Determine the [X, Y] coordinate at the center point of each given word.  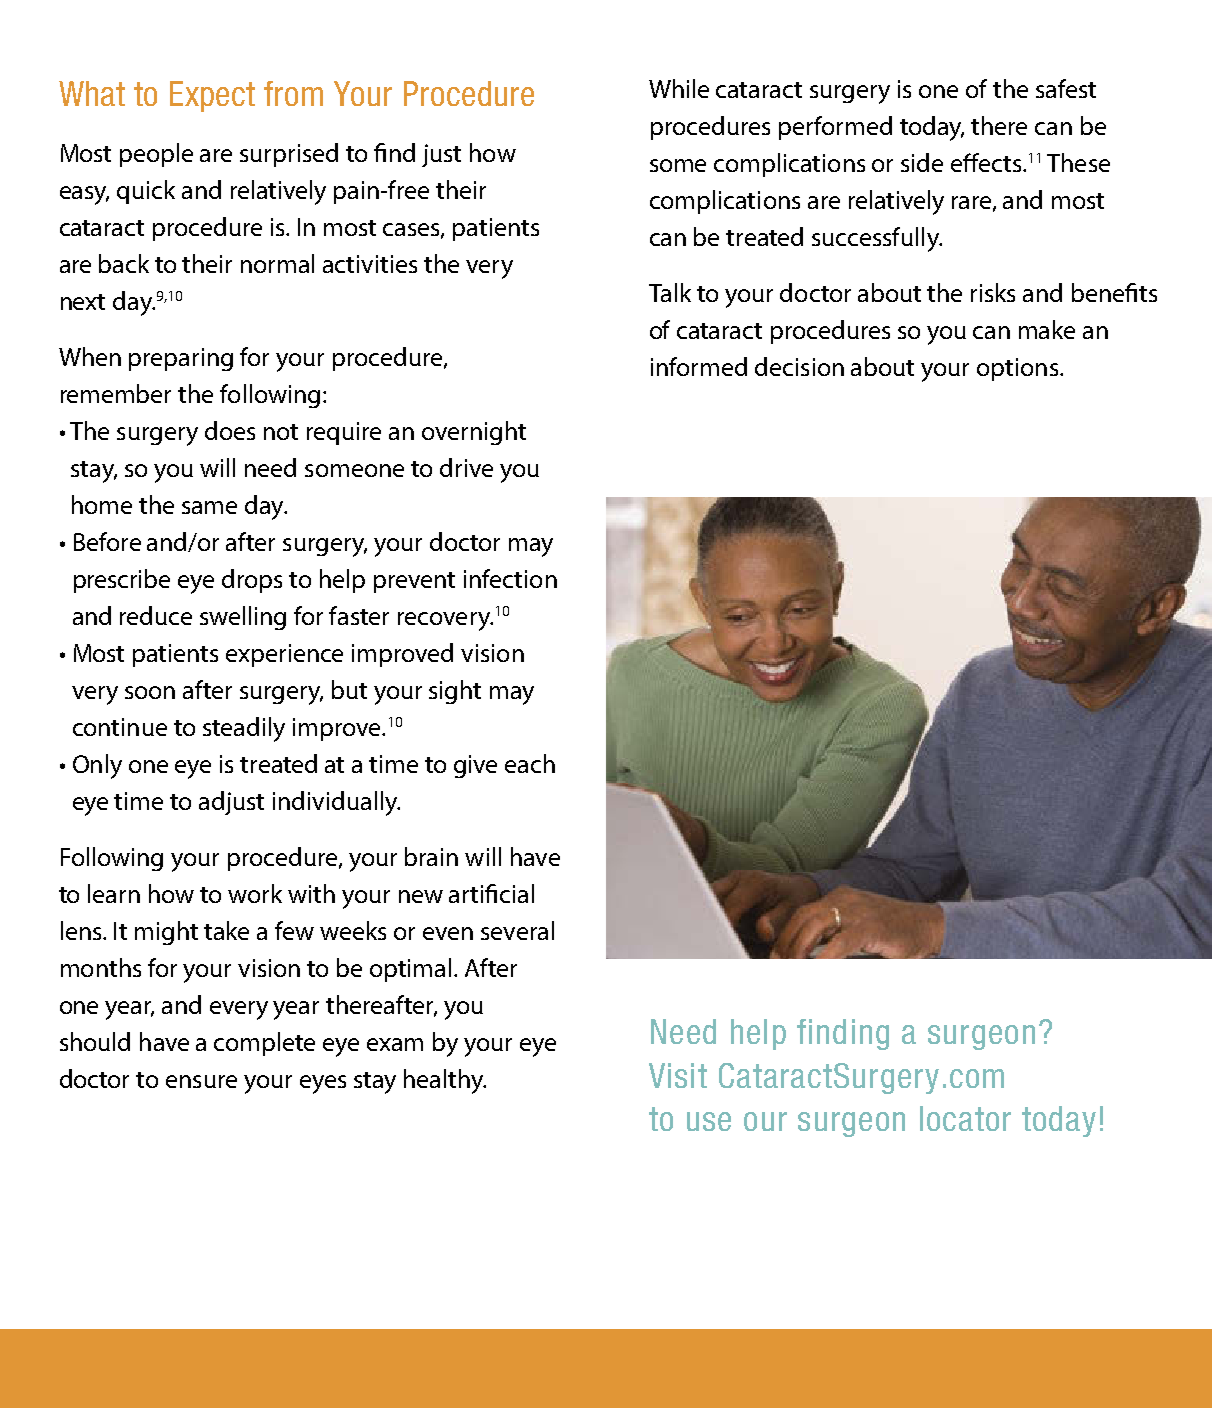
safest [1066, 88]
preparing [181, 359]
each [530, 763]
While [679, 88]
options [1017, 369]
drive [466, 467]
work [255, 893]
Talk [670, 292]
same [209, 507]
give [475, 766]
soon [150, 692]
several [517, 930]
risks [993, 292]
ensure [201, 1081]
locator [965, 1118]
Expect [212, 96]
